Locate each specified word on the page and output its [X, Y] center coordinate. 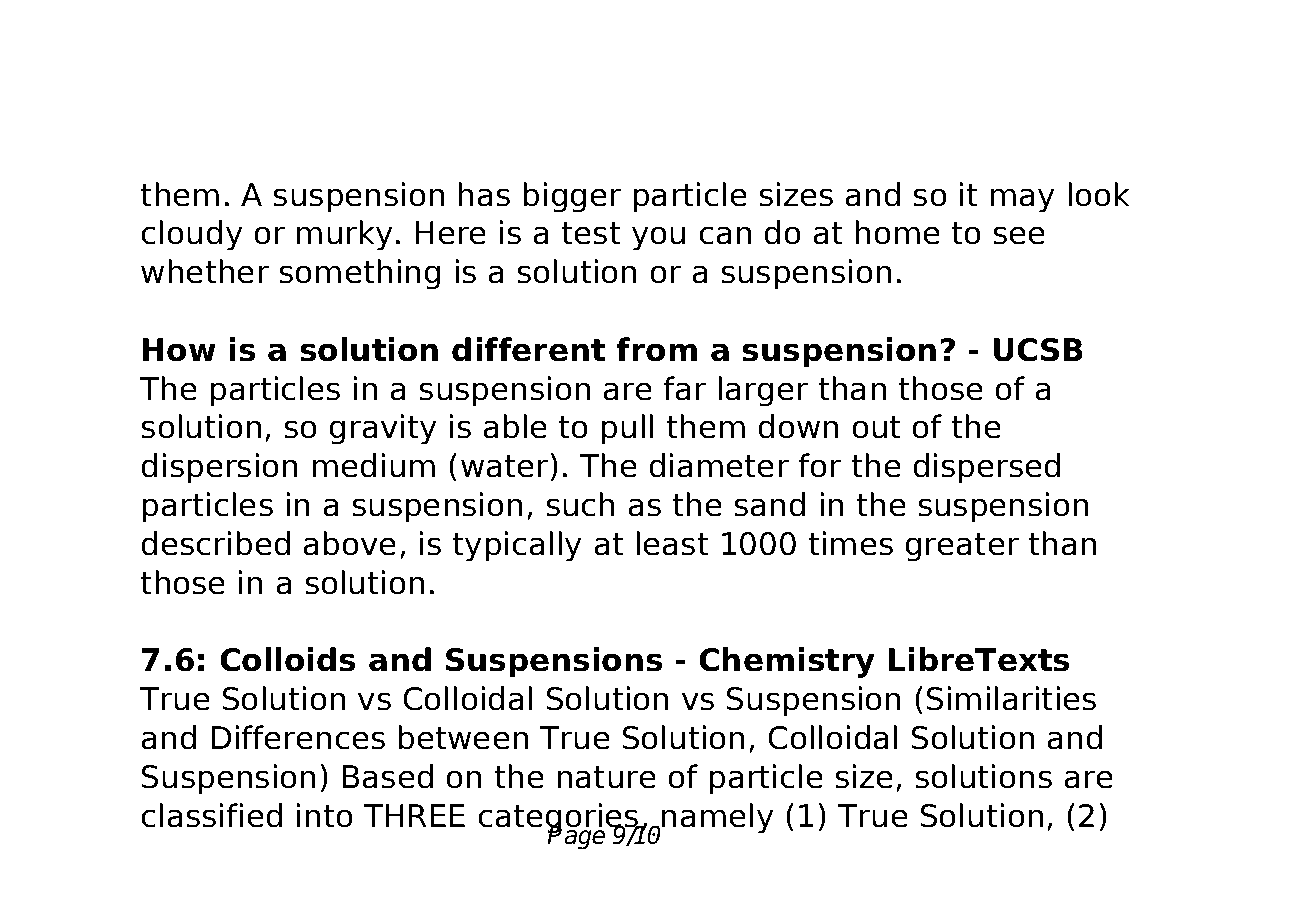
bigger [572, 197]
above [350, 543]
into [325, 815]
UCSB [1038, 350]
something [359, 274]
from [656, 349]
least [673, 543]
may [1023, 200]
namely [717, 818]
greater [962, 547]
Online [318, 70]
